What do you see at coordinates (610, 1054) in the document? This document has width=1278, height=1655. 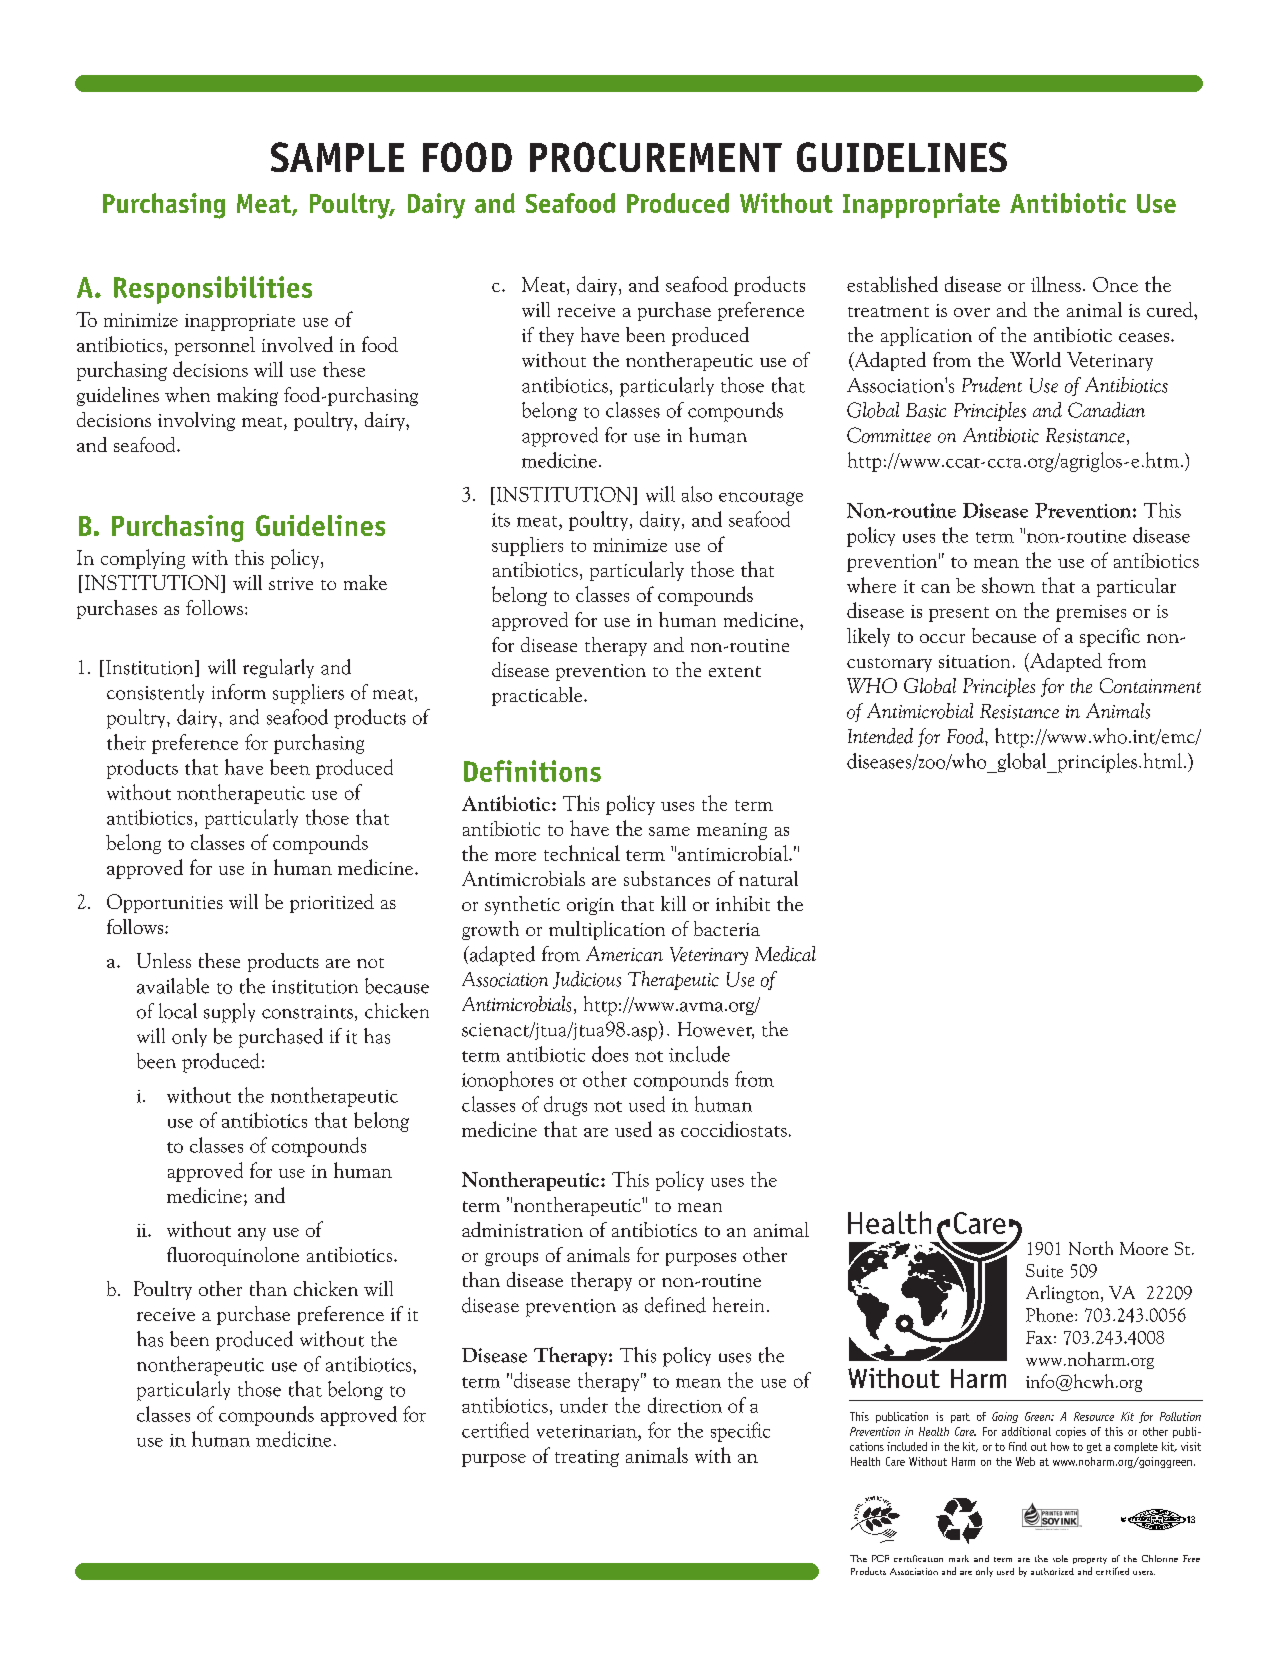 I see `does` at bounding box center [610, 1054].
